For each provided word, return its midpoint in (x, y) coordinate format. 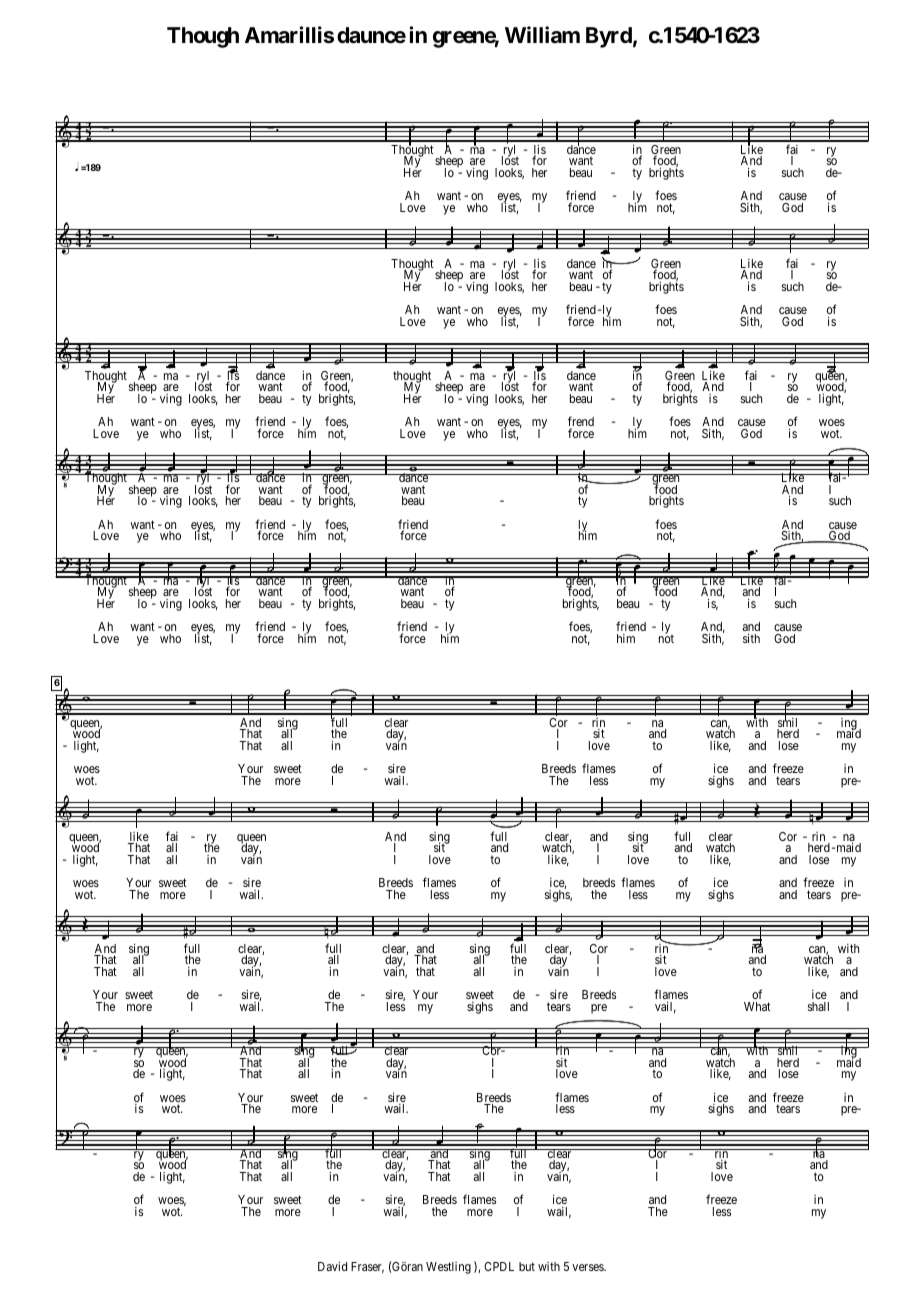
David (332, 1266)
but (527, 1266)
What (757, 1006)
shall (818, 1006)
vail (665, 1007)
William (542, 34)
